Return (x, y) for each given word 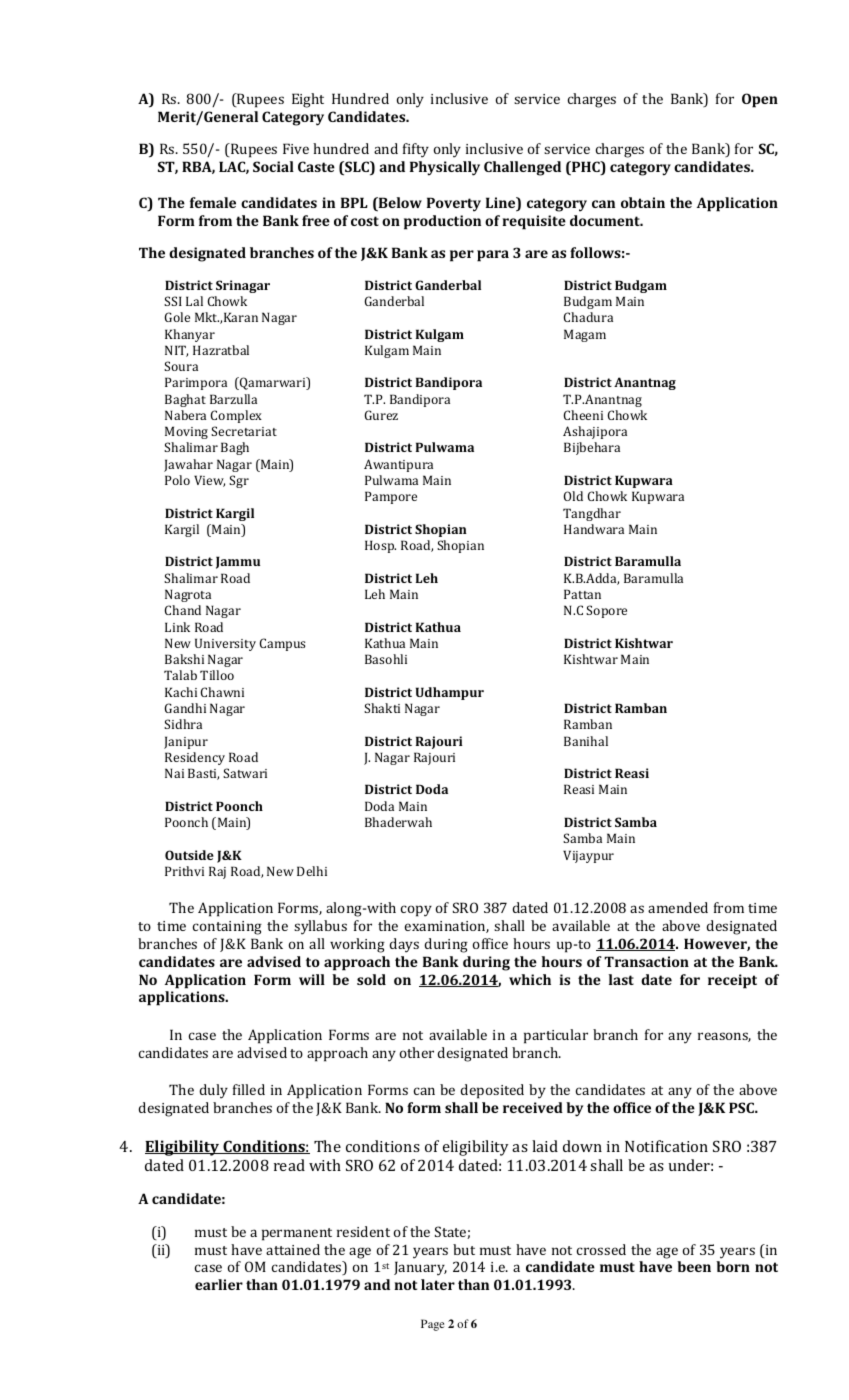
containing (227, 928)
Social (273, 166)
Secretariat (244, 431)
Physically (445, 168)
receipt (732, 981)
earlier (219, 1284)
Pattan (582, 594)
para (493, 256)
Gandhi (185, 708)
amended (678, 907)
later (438, 1284)
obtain (643, 202)
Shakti (382, 708)
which (530, 979)
